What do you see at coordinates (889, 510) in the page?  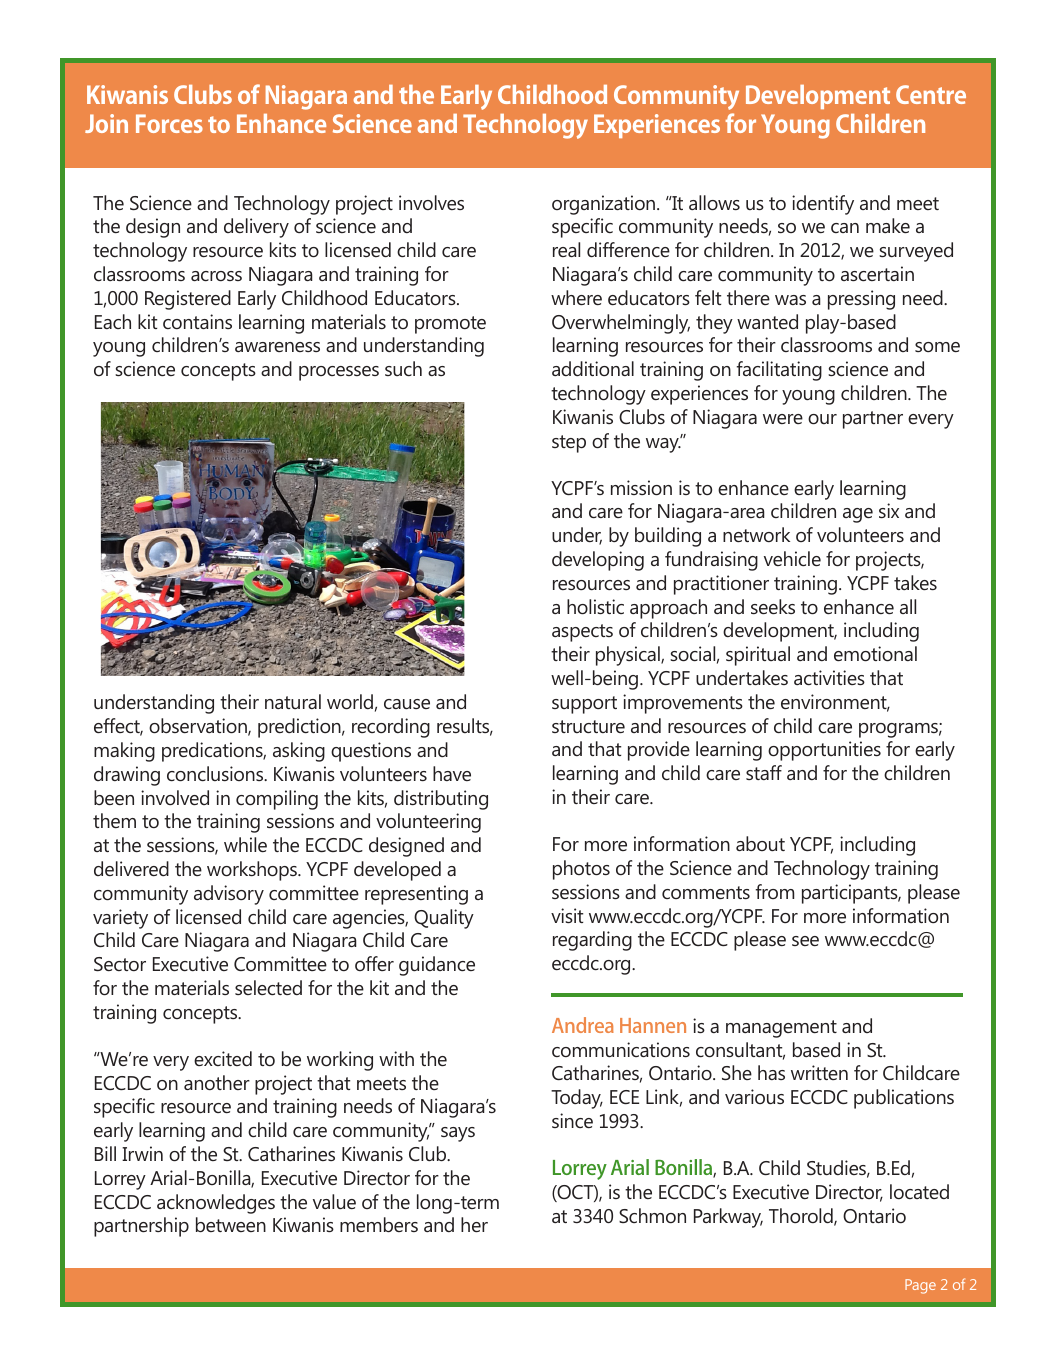 I see `six` at bounding box center [889, 510].
